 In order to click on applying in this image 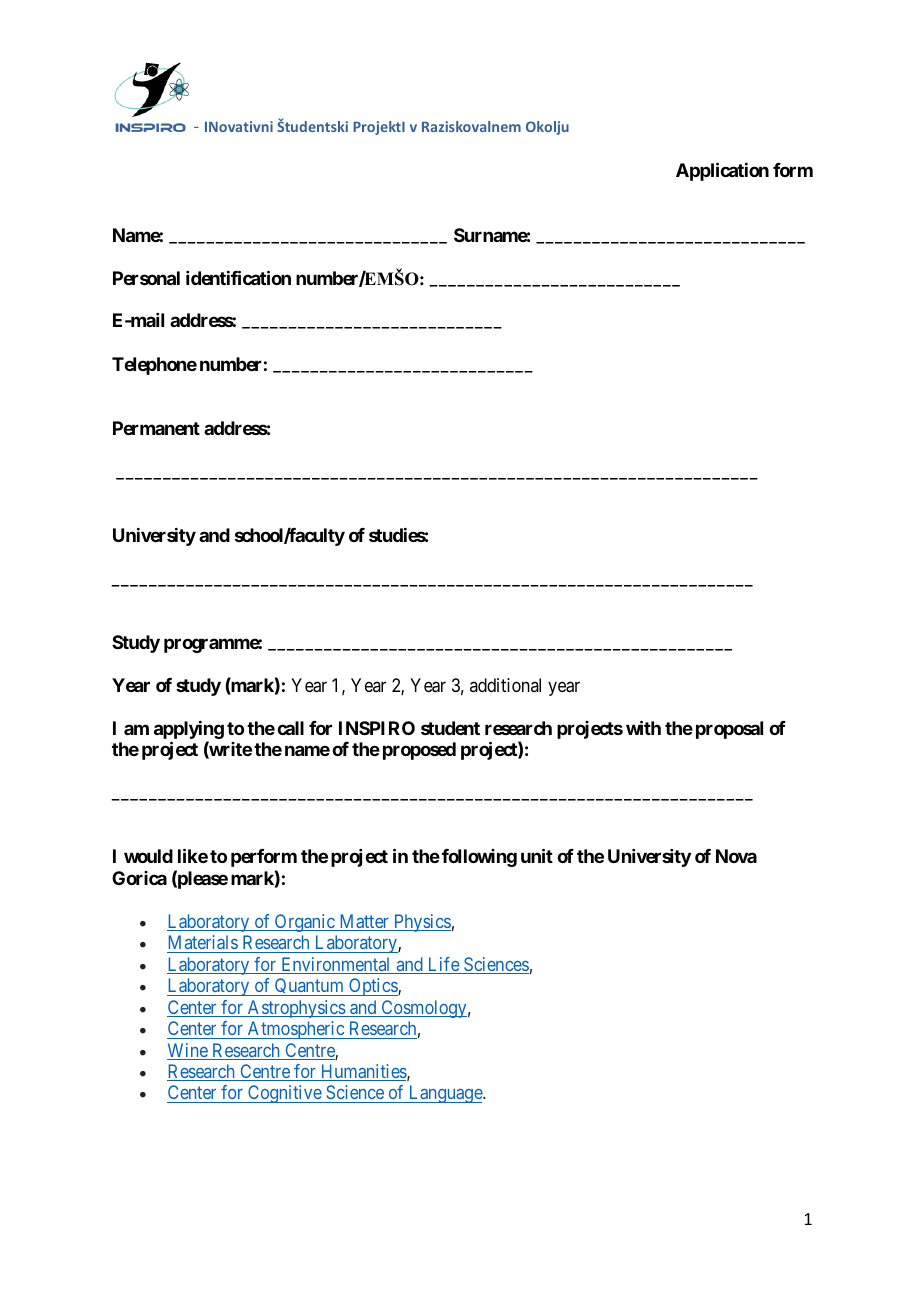, I will do `click(189, 731)`.
